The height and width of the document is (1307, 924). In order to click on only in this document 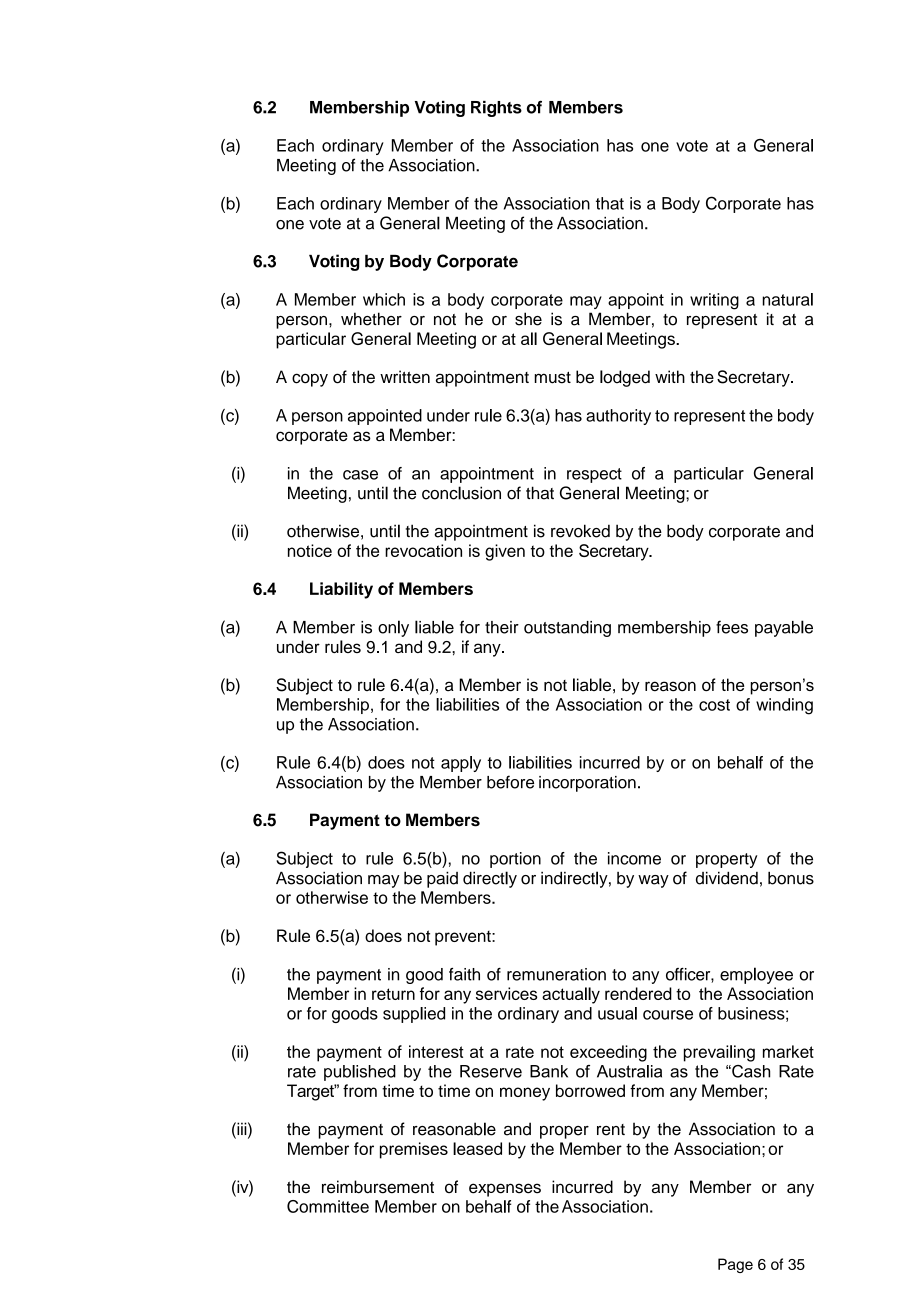, I will do `click(393, 628)`.
